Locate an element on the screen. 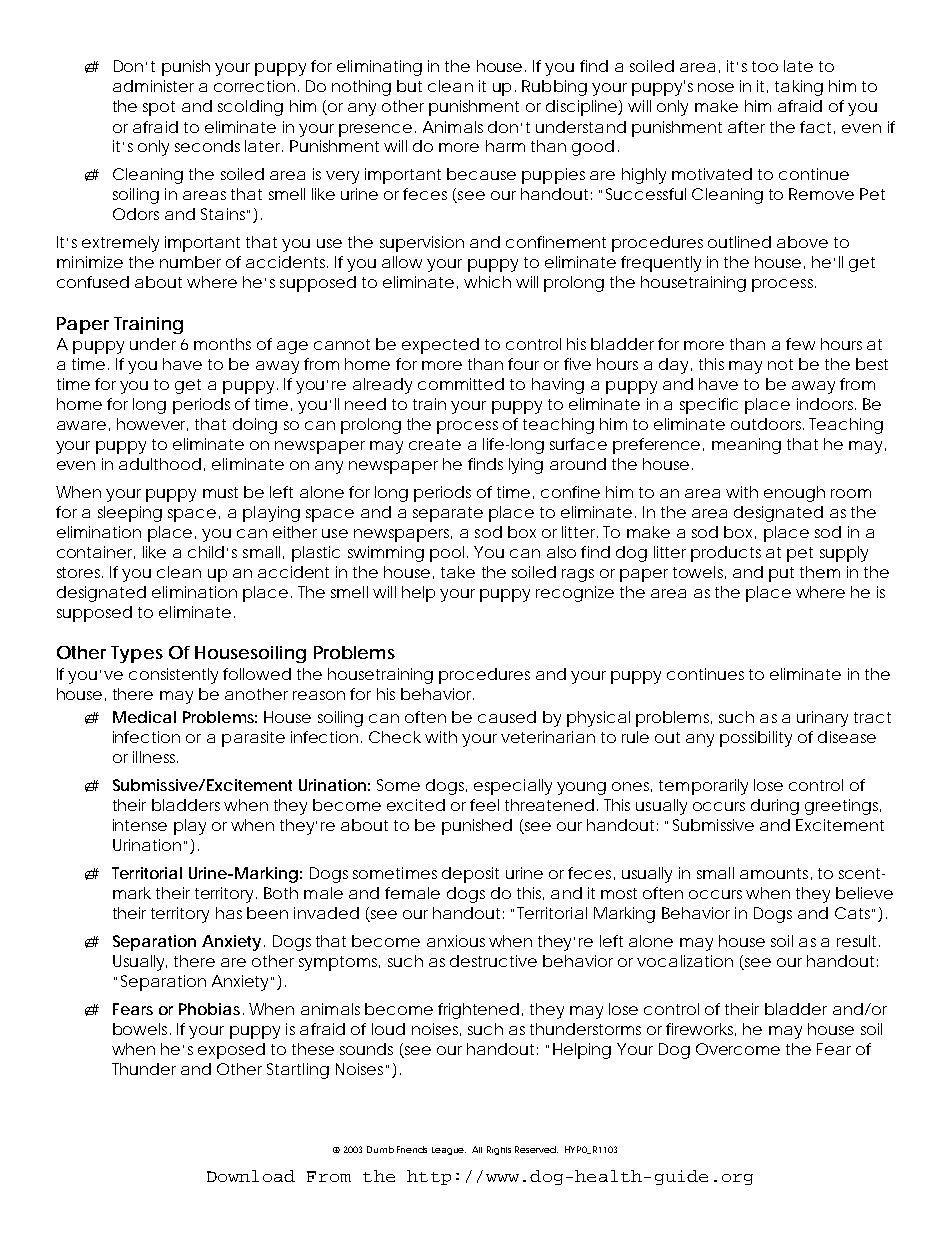 This screenshot has width=952, height=1233. but is located at coordinates (409, 86).
